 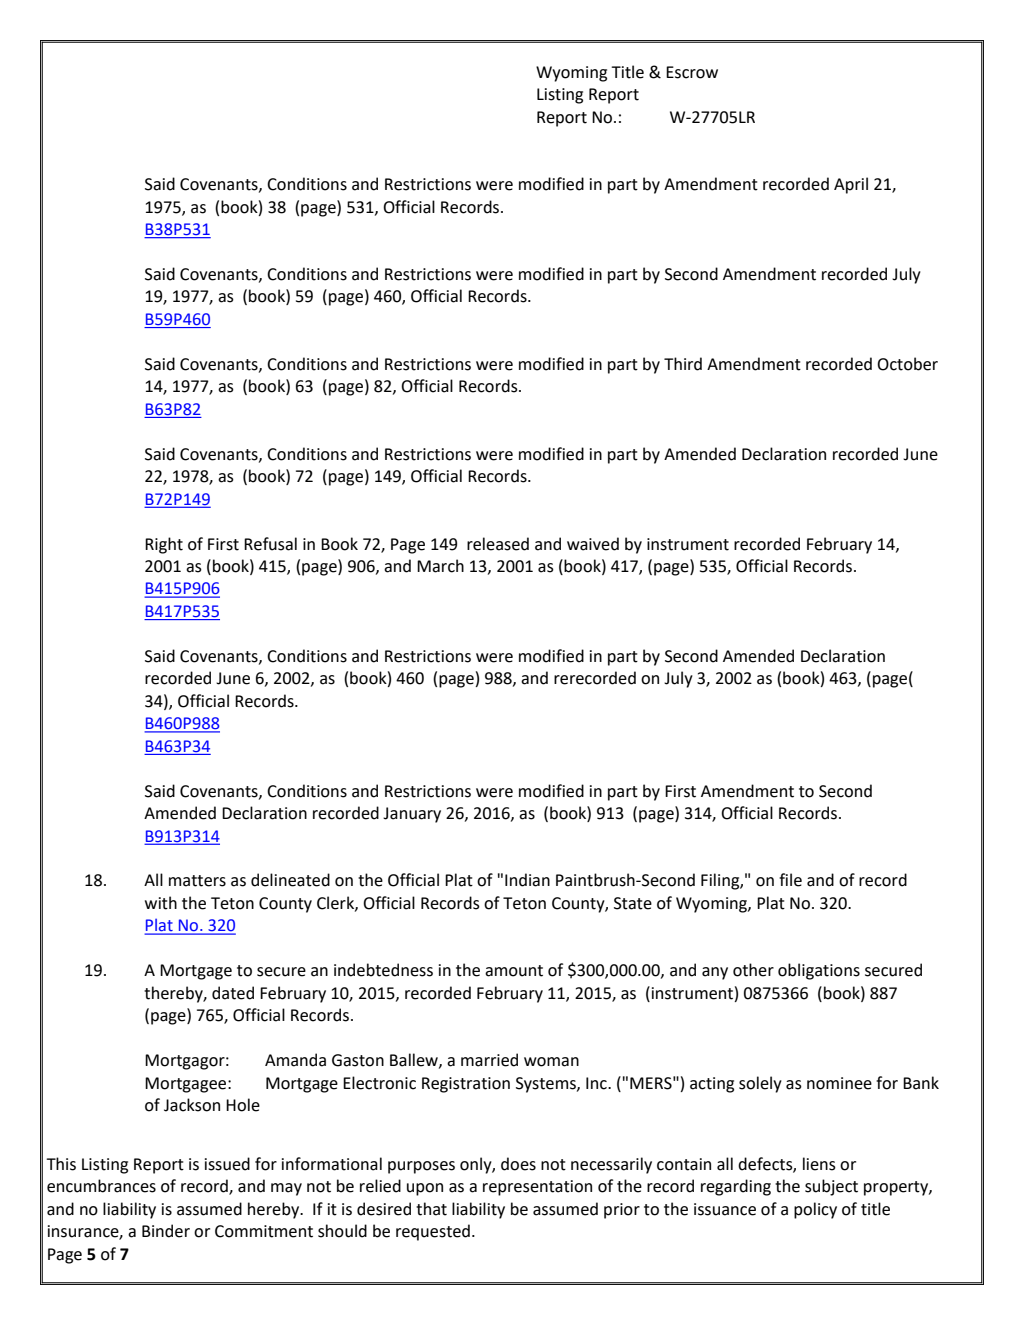 I want to click on amount, so click(x=514, y=971).
